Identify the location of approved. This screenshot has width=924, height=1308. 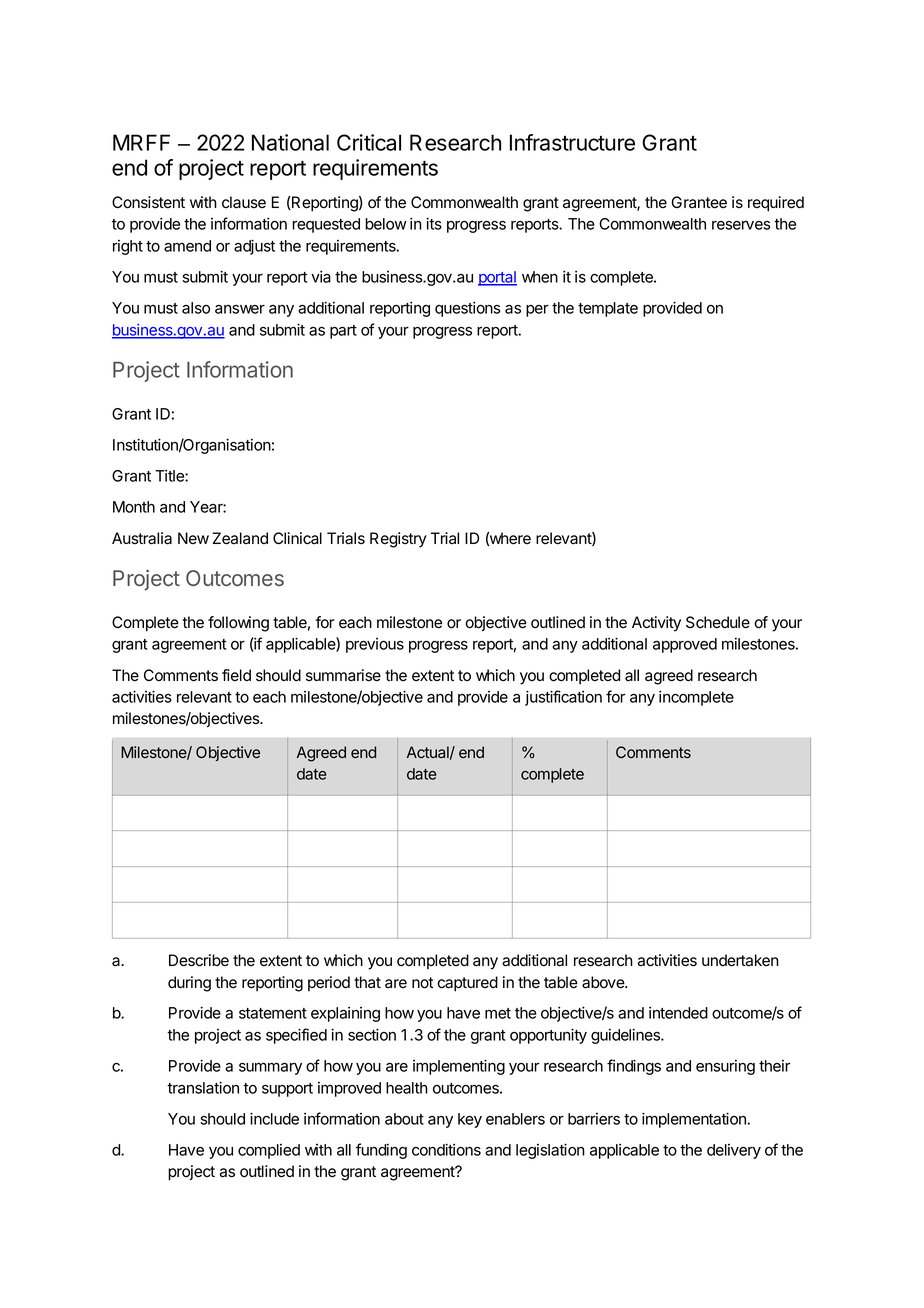
(685, 645).
